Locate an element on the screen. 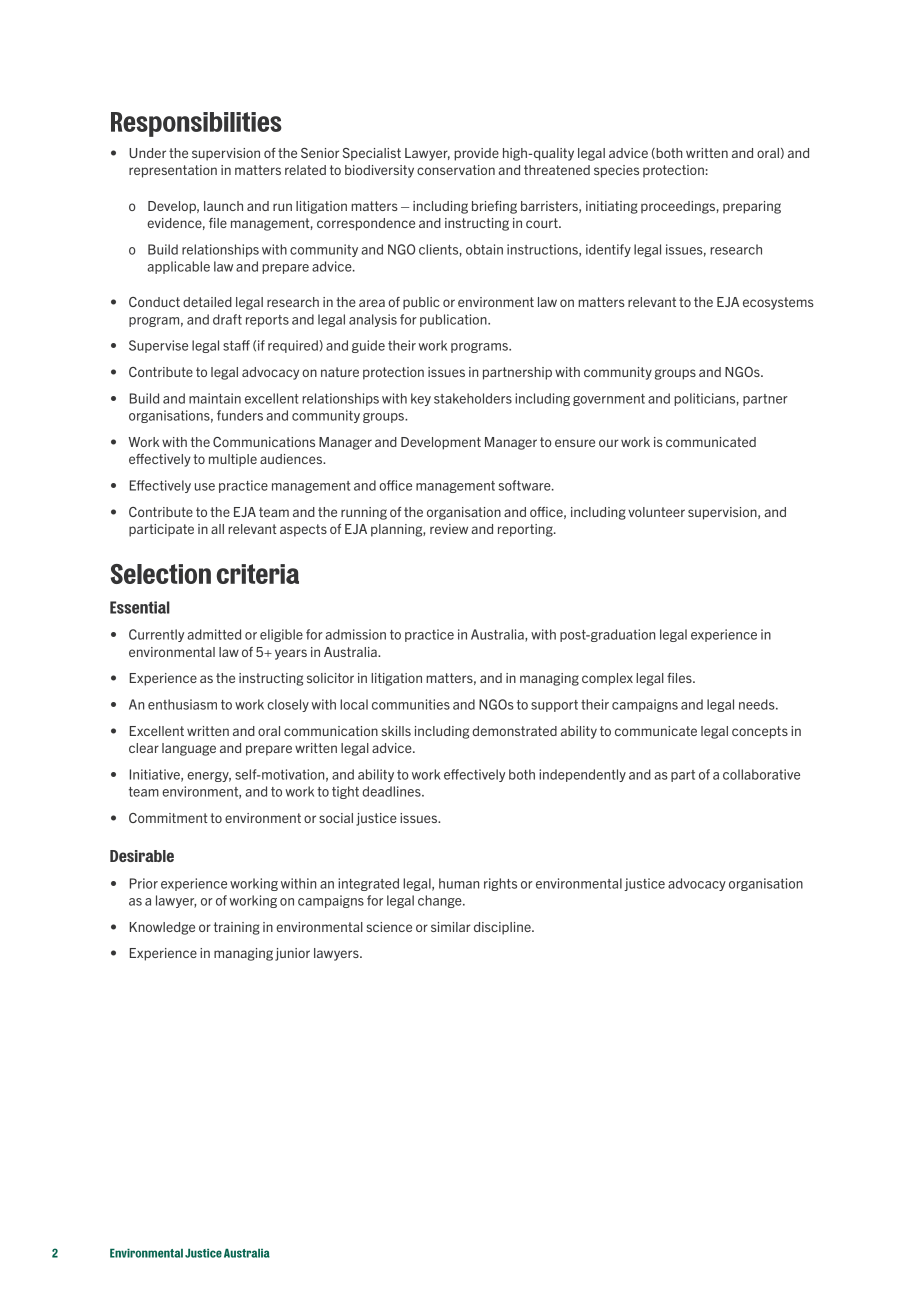 Image resolution: width=924 pixels, height=1308 pixels. species is located at coordinates (616, 171).
